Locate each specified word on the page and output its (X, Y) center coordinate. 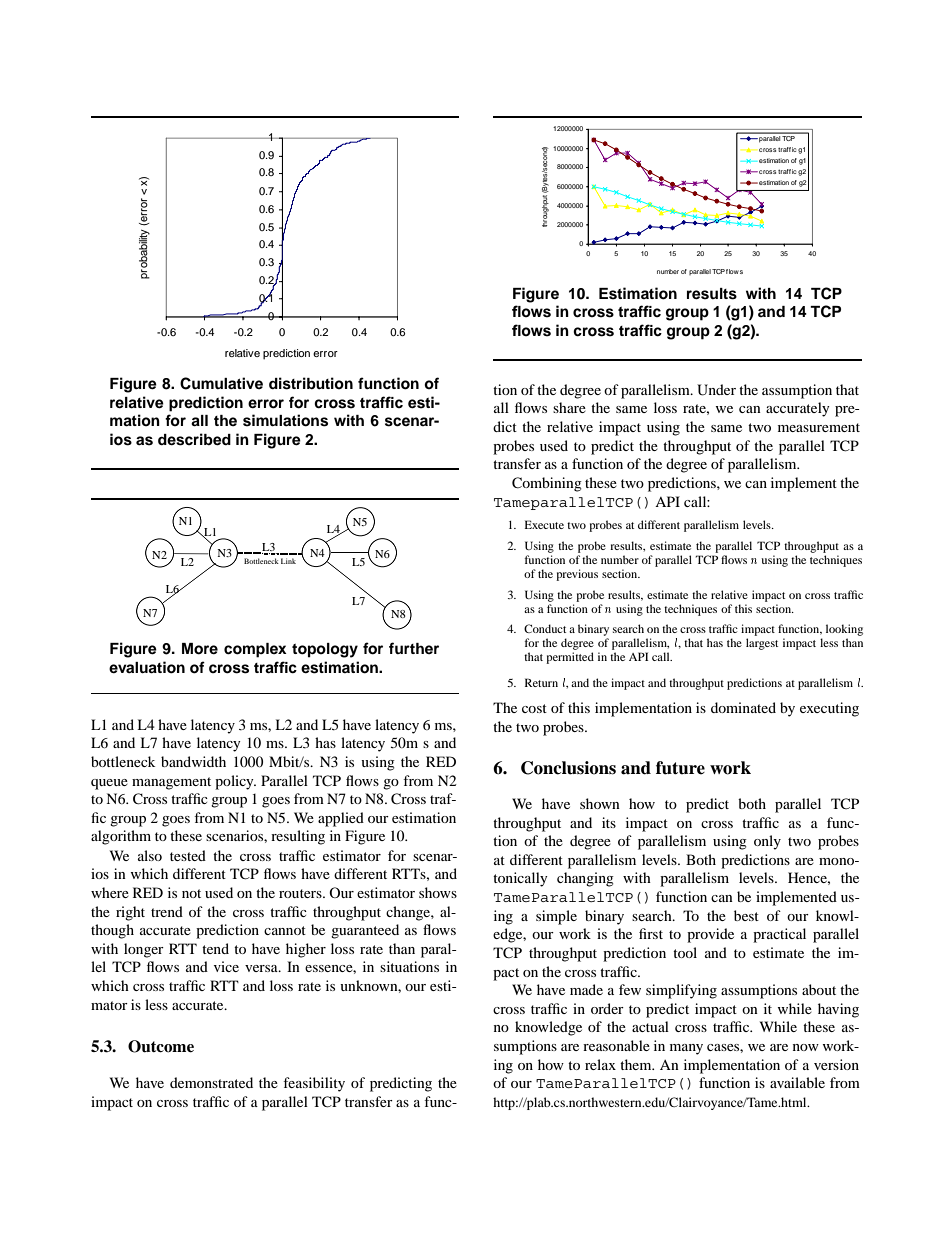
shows (438, 892)
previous (577, 575)
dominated (743, 707)
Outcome (161, 1046)
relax (600, 1064)
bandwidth (193, 761)
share (569, 407)
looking (844, 630)
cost (534, 708)
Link (288, 561)
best (746, 915)
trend (167, 911)
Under (716, 390)
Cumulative (221, 383)
